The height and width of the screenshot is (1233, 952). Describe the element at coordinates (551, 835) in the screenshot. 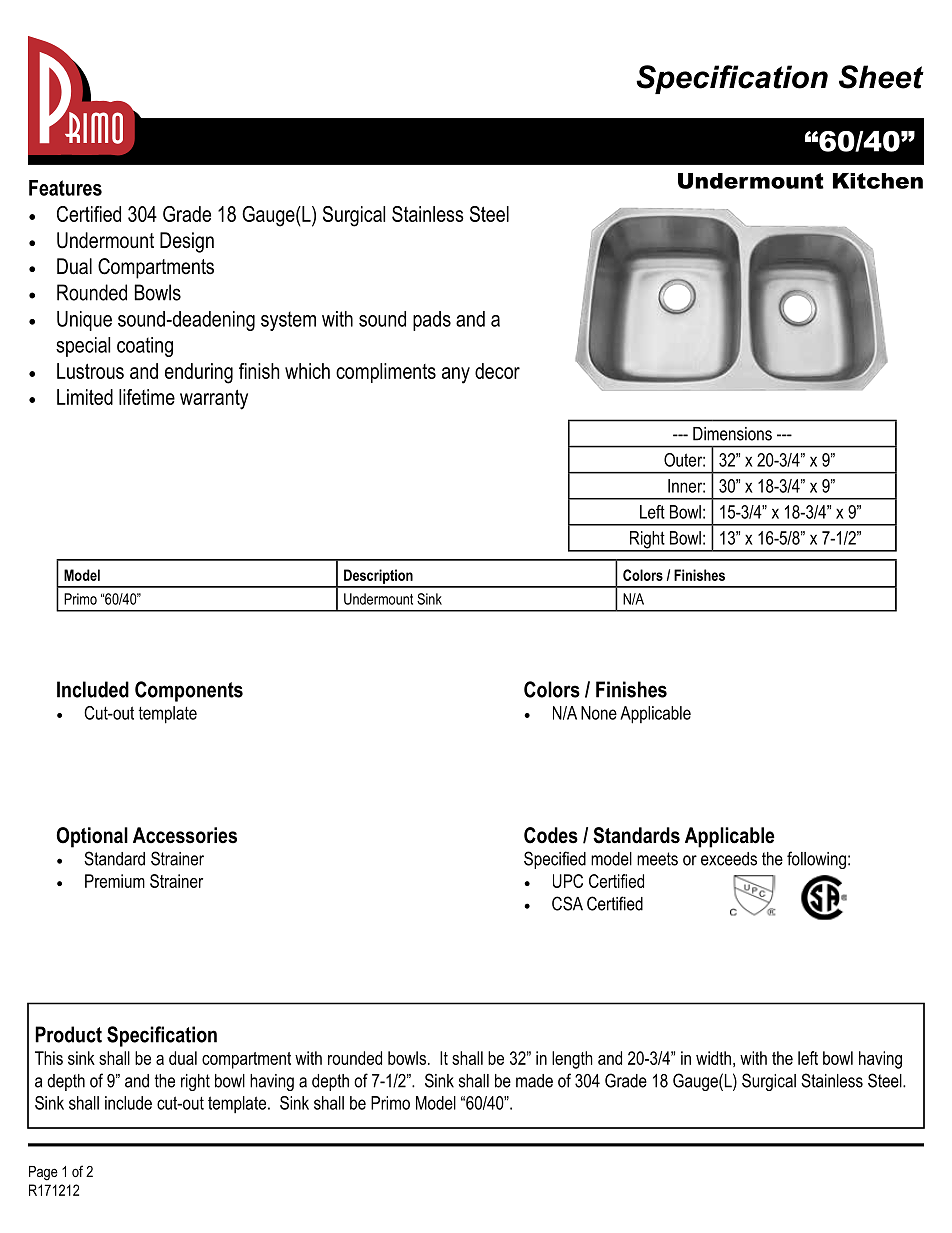

I see `Codes` at that location.
